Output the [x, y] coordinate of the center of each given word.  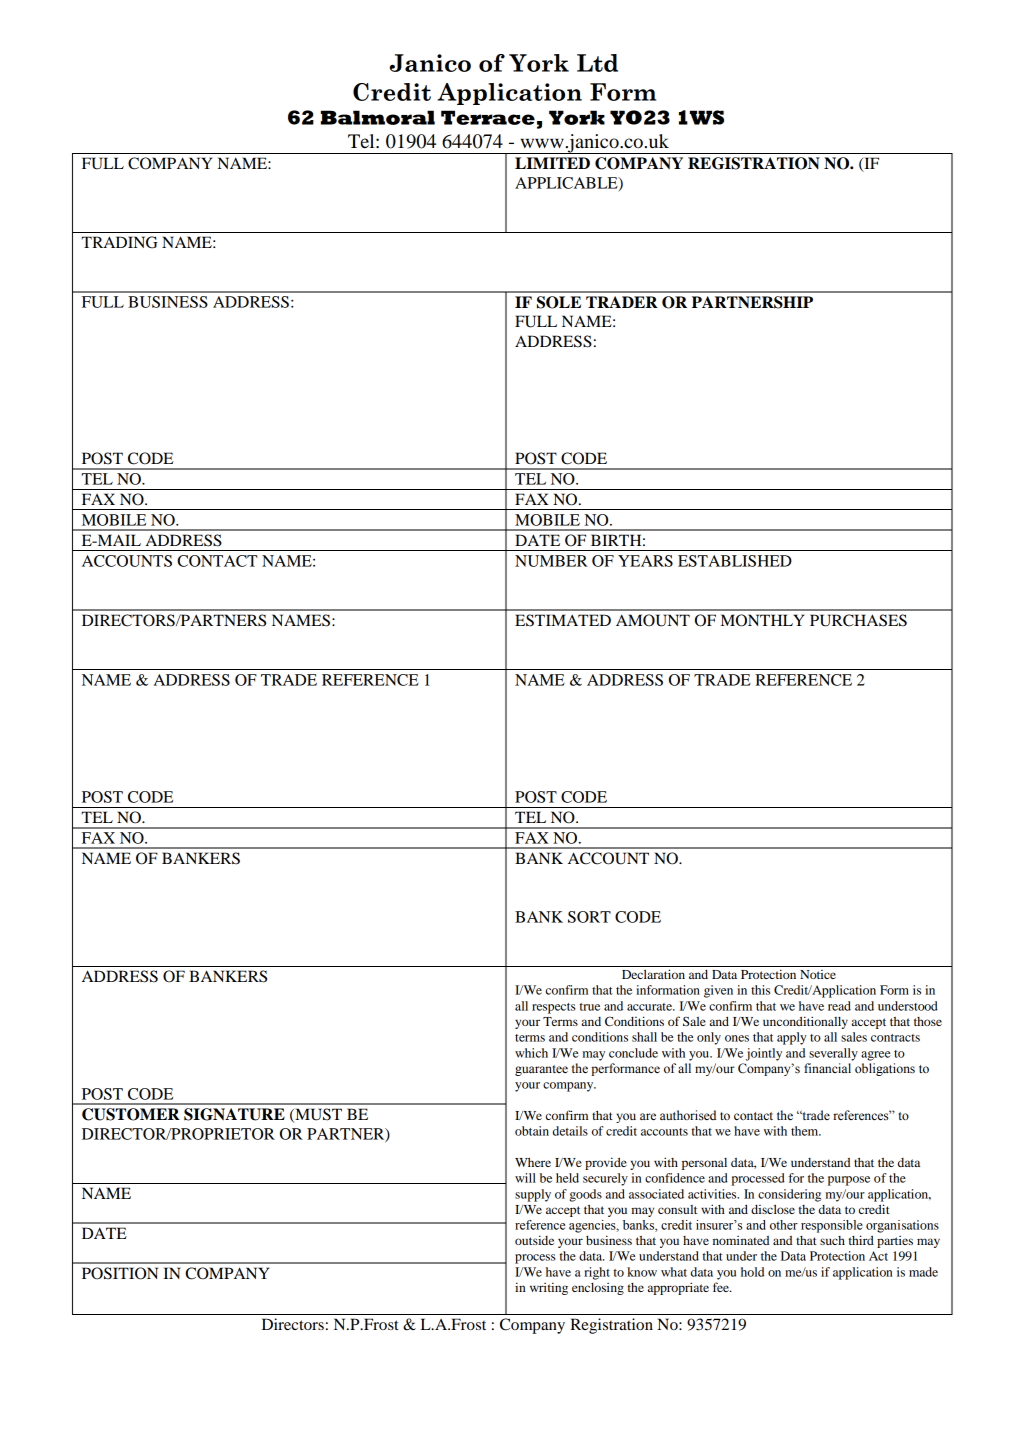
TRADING [120, 242]
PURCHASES [858, 620]
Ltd [597, 63]
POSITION [120, 1273]
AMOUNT [653, 620]
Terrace [488, 117]
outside [534, 1240]
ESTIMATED [563, 620]
